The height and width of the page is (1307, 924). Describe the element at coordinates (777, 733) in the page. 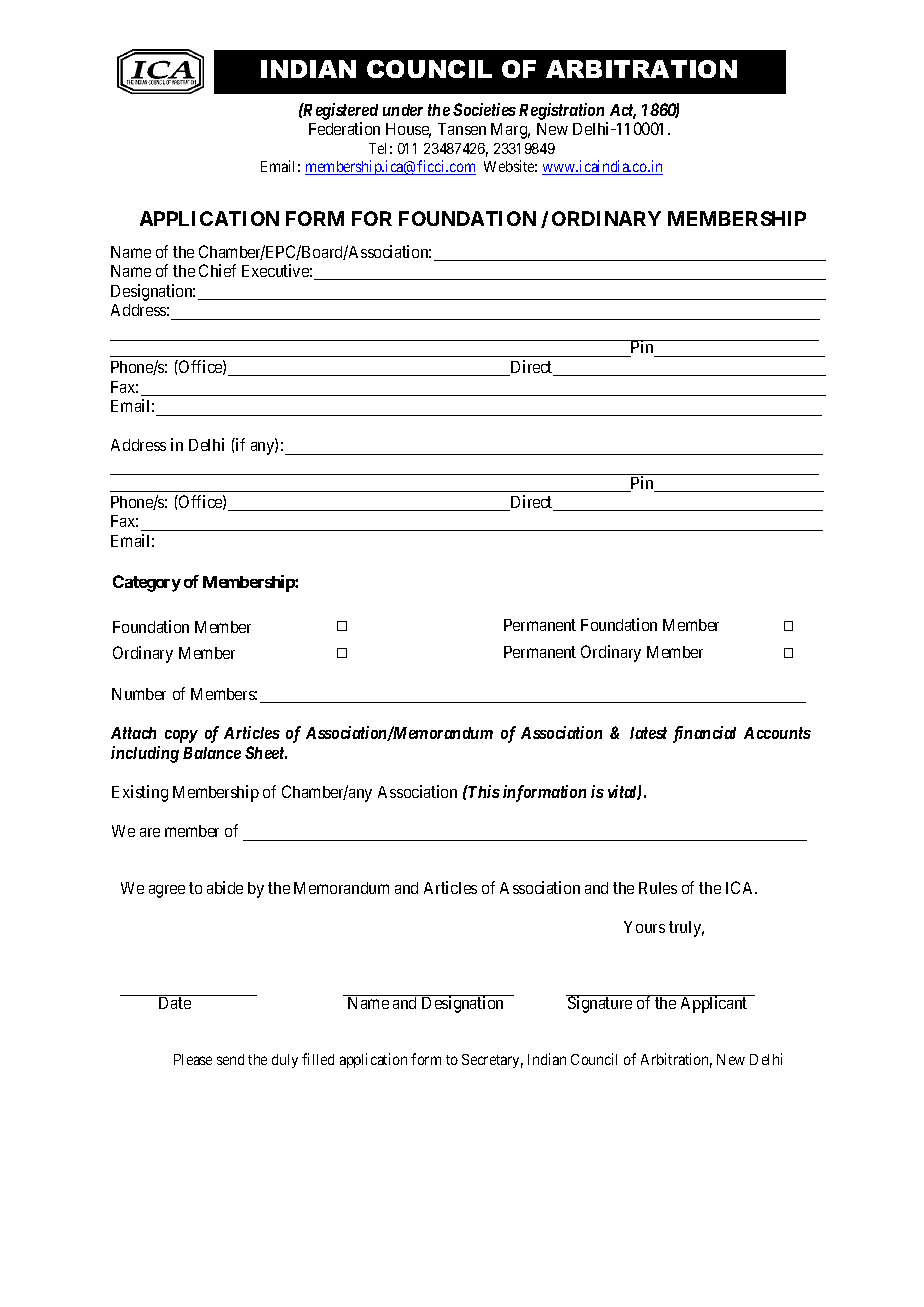

I see `Accounts` at that location.
